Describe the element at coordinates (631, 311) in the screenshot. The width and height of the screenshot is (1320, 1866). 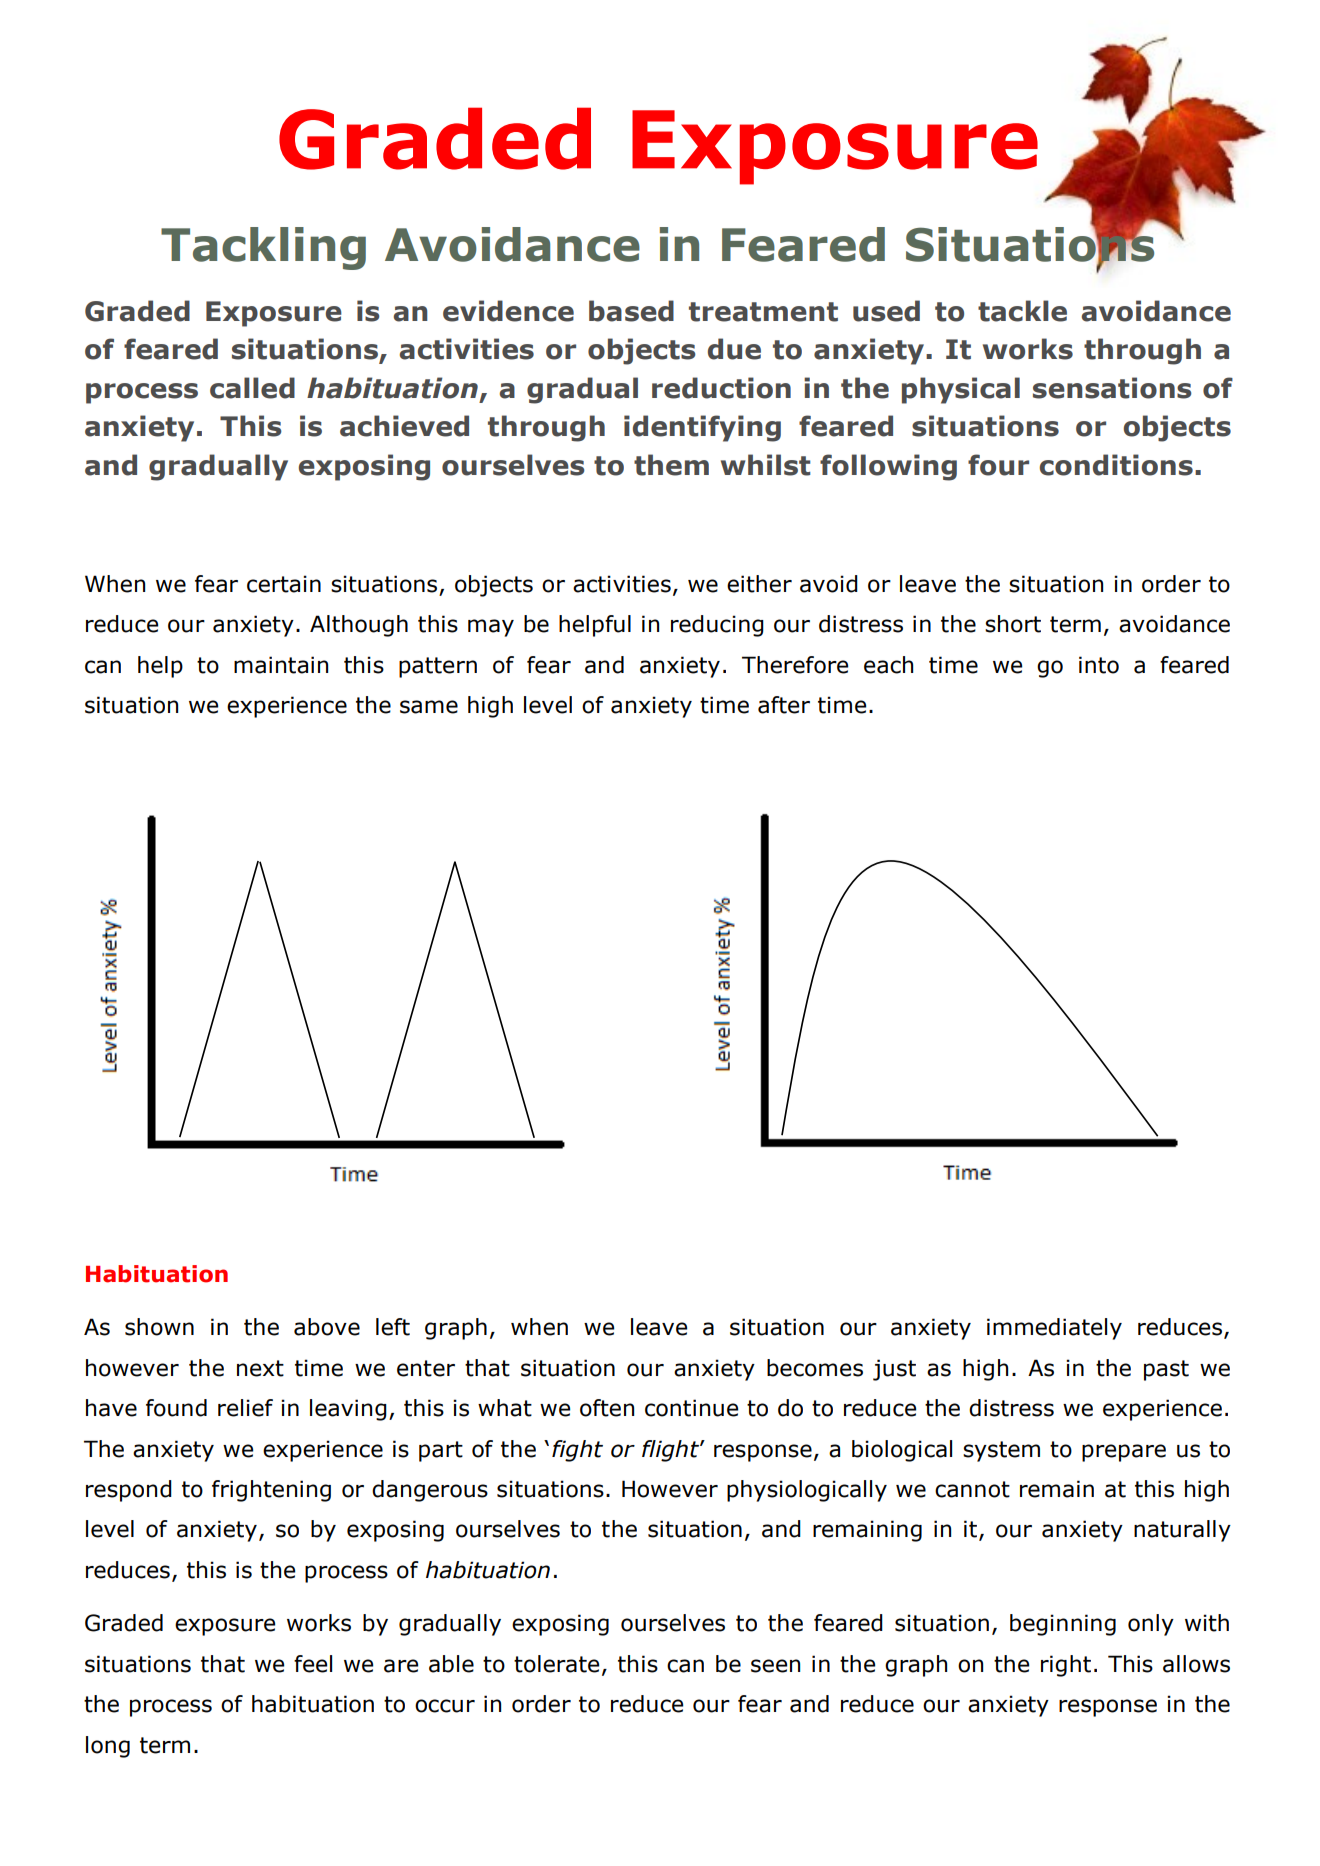
I see `based` at that location.
